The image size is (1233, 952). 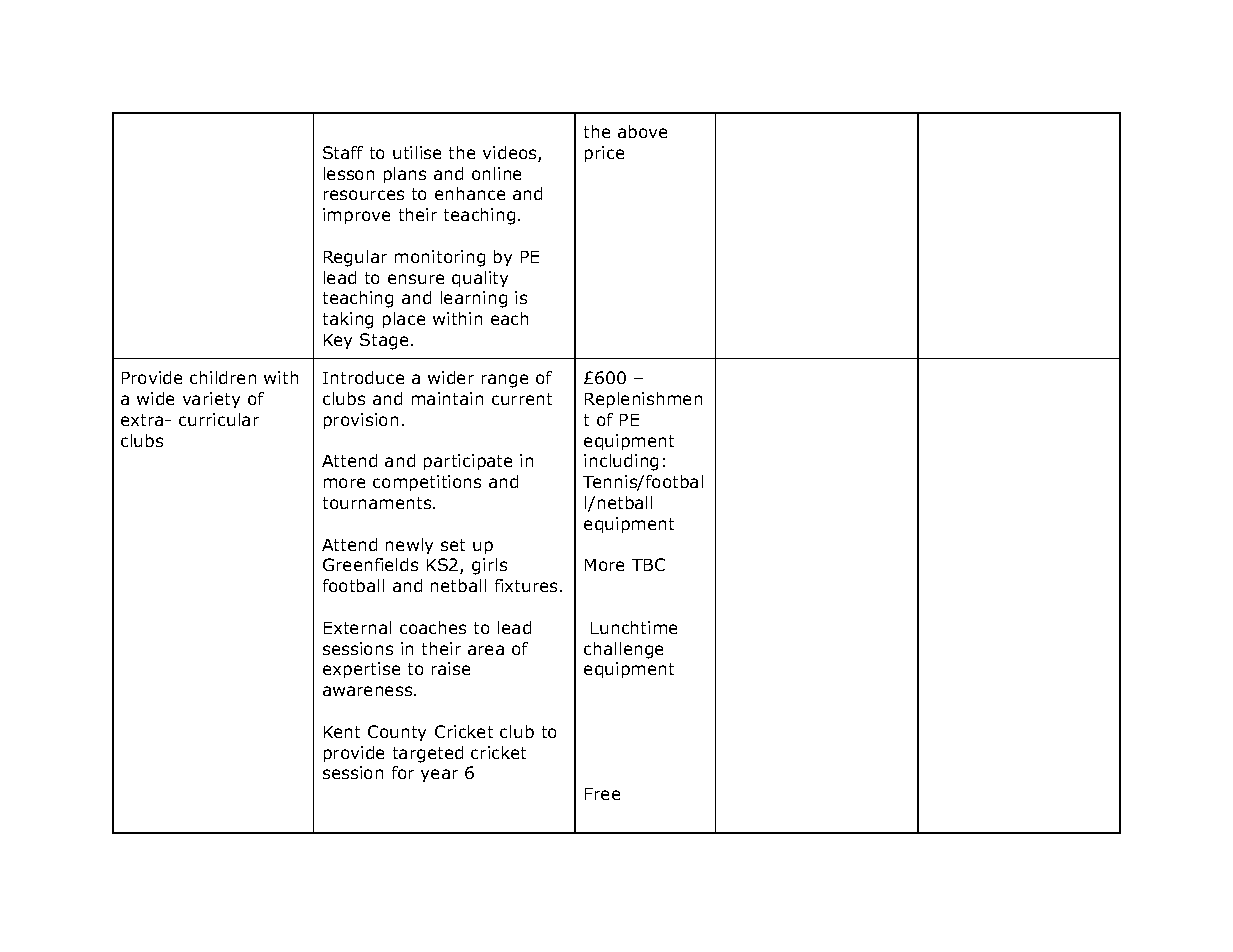 What do you see at coordinates (409, 546) in the screenshot?
I see `newly` at bounding box center [409, 546].
